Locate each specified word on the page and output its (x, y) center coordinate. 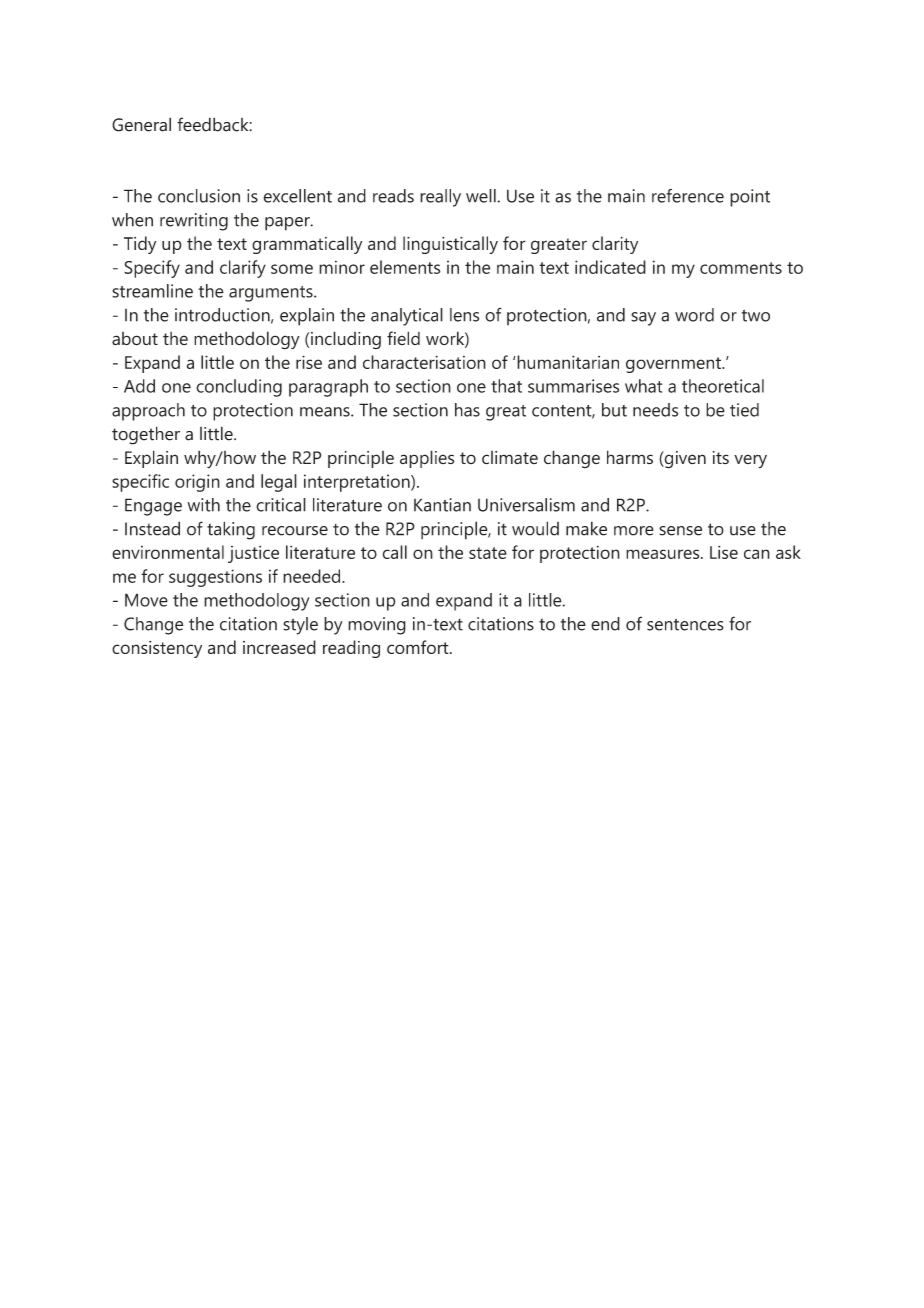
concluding (239, 388)
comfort (419, 647)
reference (688, 196)
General (141, 124)
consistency (157, 649)
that (506, 386)
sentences (685, 625)
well (482, 196)
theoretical (723, 386)
